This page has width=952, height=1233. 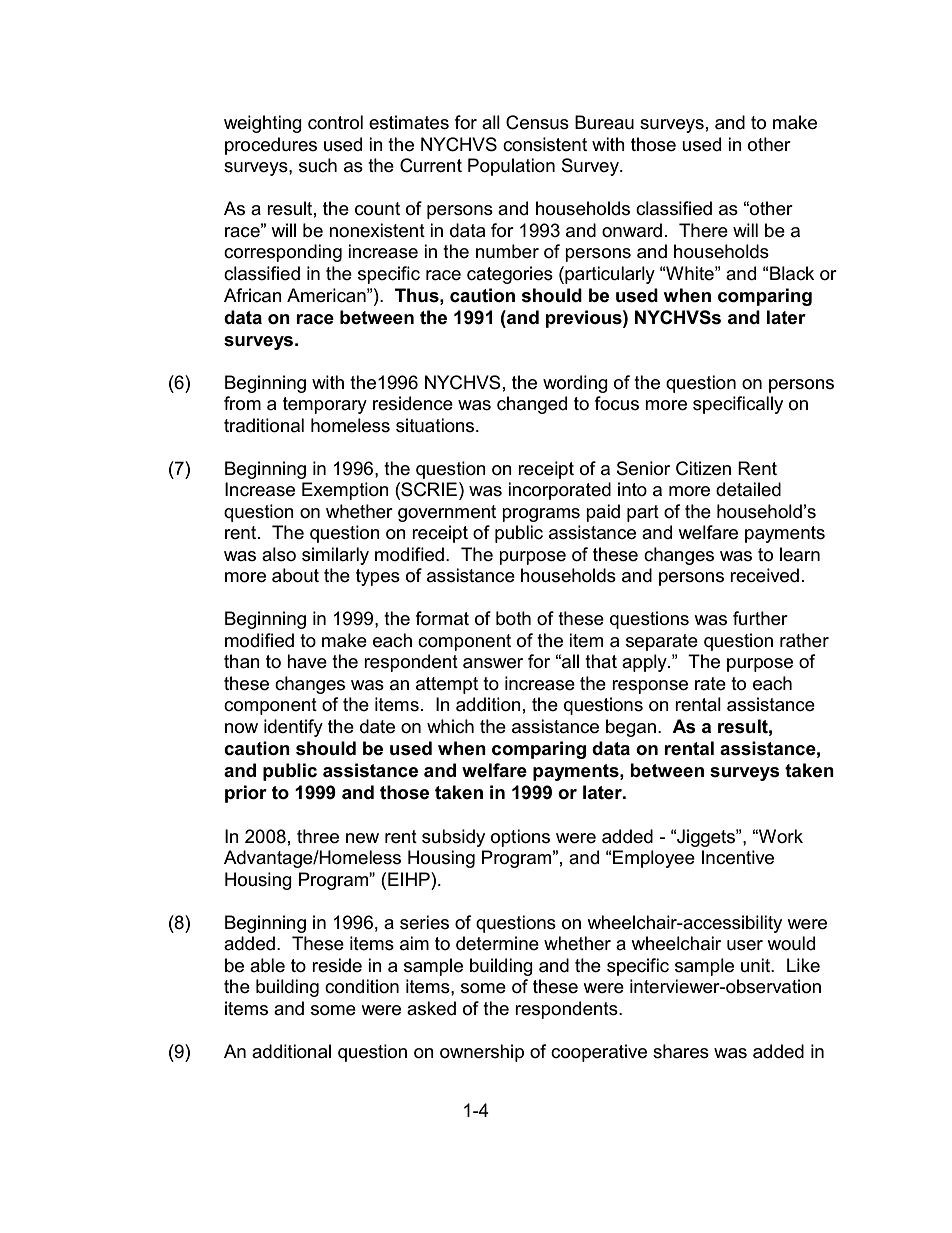 What do you see at coordinates (307, 661) in the page?
I see `have` at bounding box center [307, 661].
